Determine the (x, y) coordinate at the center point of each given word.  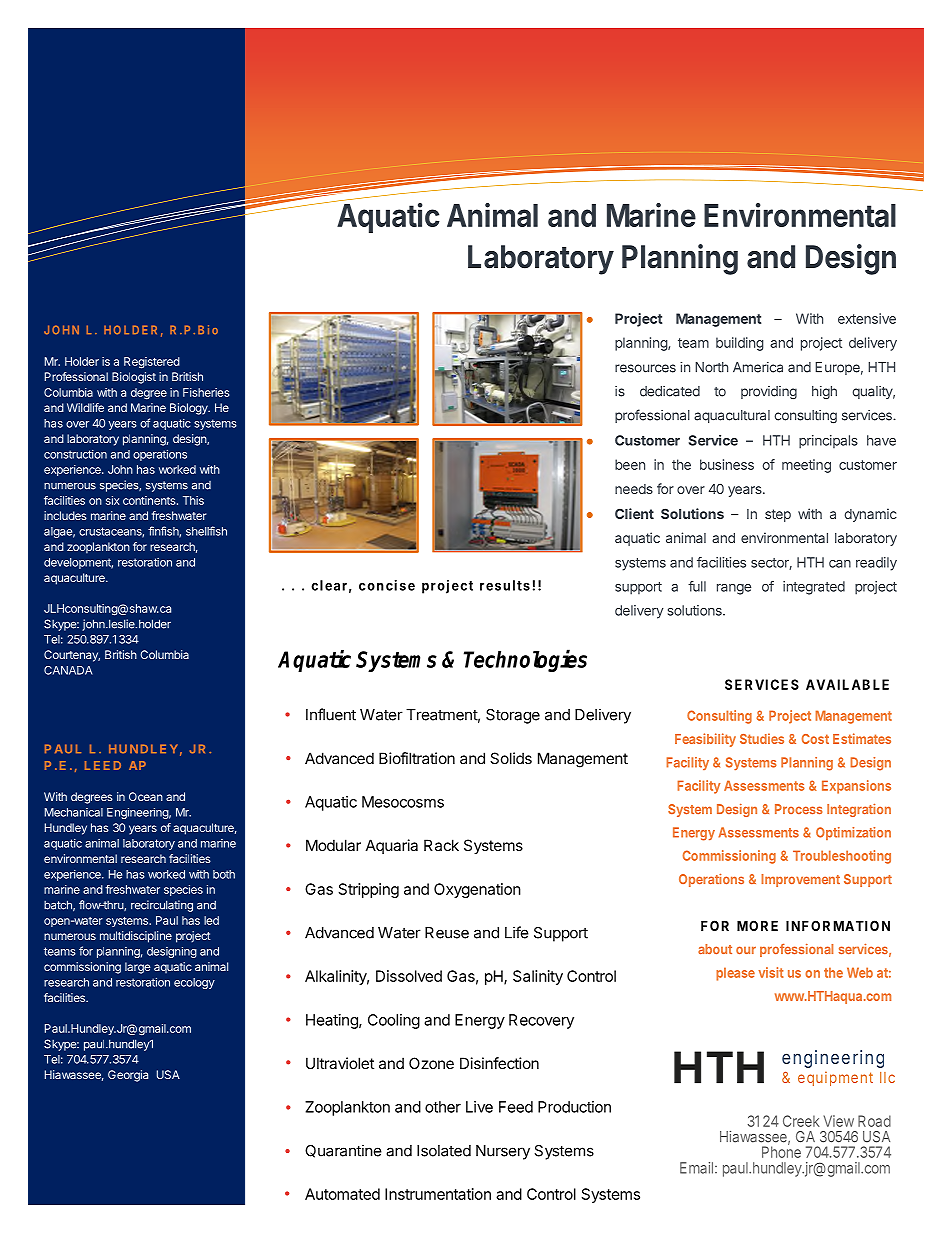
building (740, 344)
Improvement (800, 880)
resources (645, 368)
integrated (814, 588)
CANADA (68, 670)
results (505, 585)
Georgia (128, 1076)
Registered (152, 363)
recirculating (162, 906)
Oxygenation (477, 890)
